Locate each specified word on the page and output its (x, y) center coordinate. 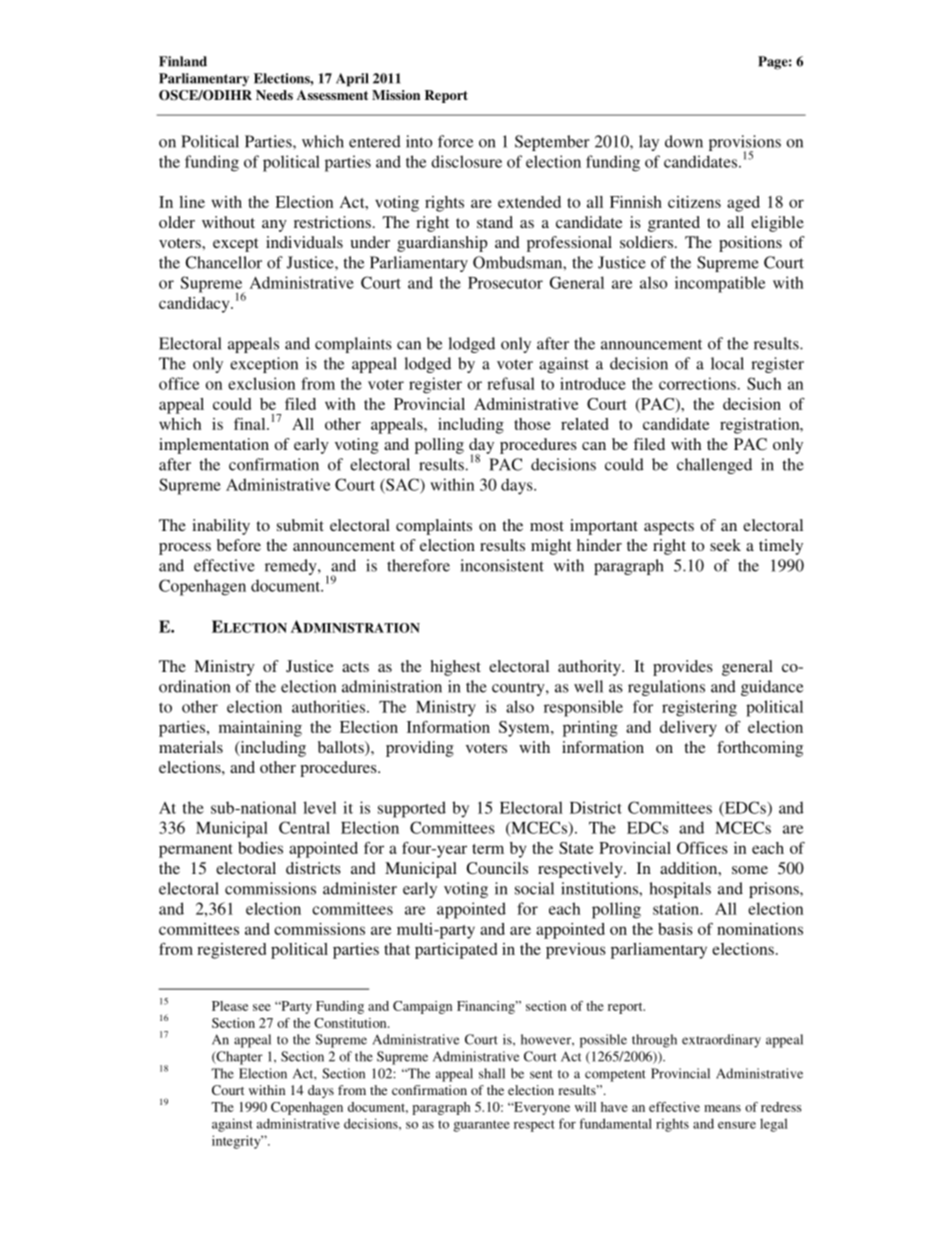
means (722, 1108)
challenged (714, 466)
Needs (274, 95)
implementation (214, 446)
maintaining (260, 729)
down (684, 141)
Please (230, 1006)
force (455, 141)
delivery (688, 729)
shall (492, 1073)
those (532, 424)
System (525, 729)
